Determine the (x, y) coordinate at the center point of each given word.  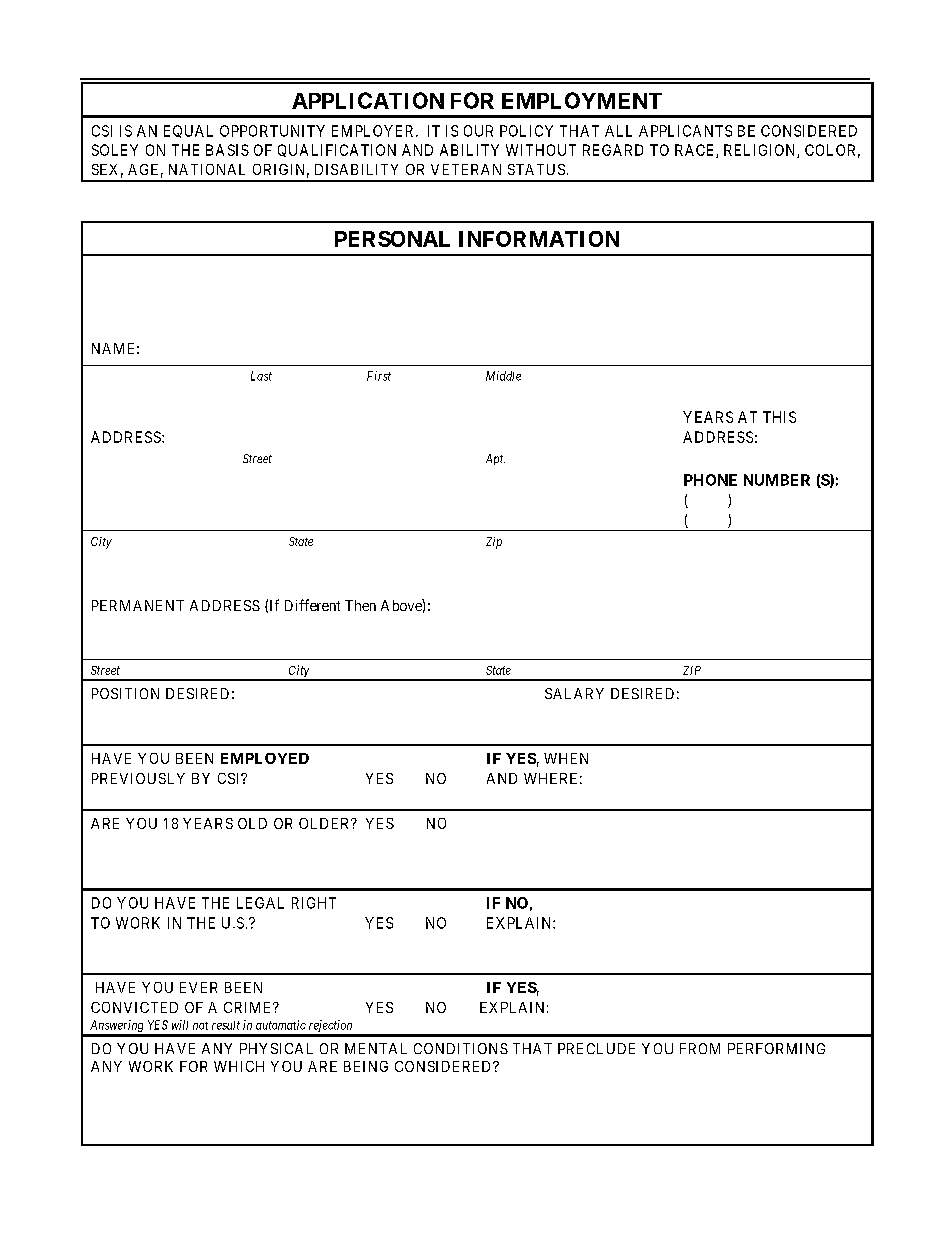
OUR (478, 131)
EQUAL (188, 131)
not (200, 1026)
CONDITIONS (461, 1048)
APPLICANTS (685, 131)
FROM (700, 1048)
